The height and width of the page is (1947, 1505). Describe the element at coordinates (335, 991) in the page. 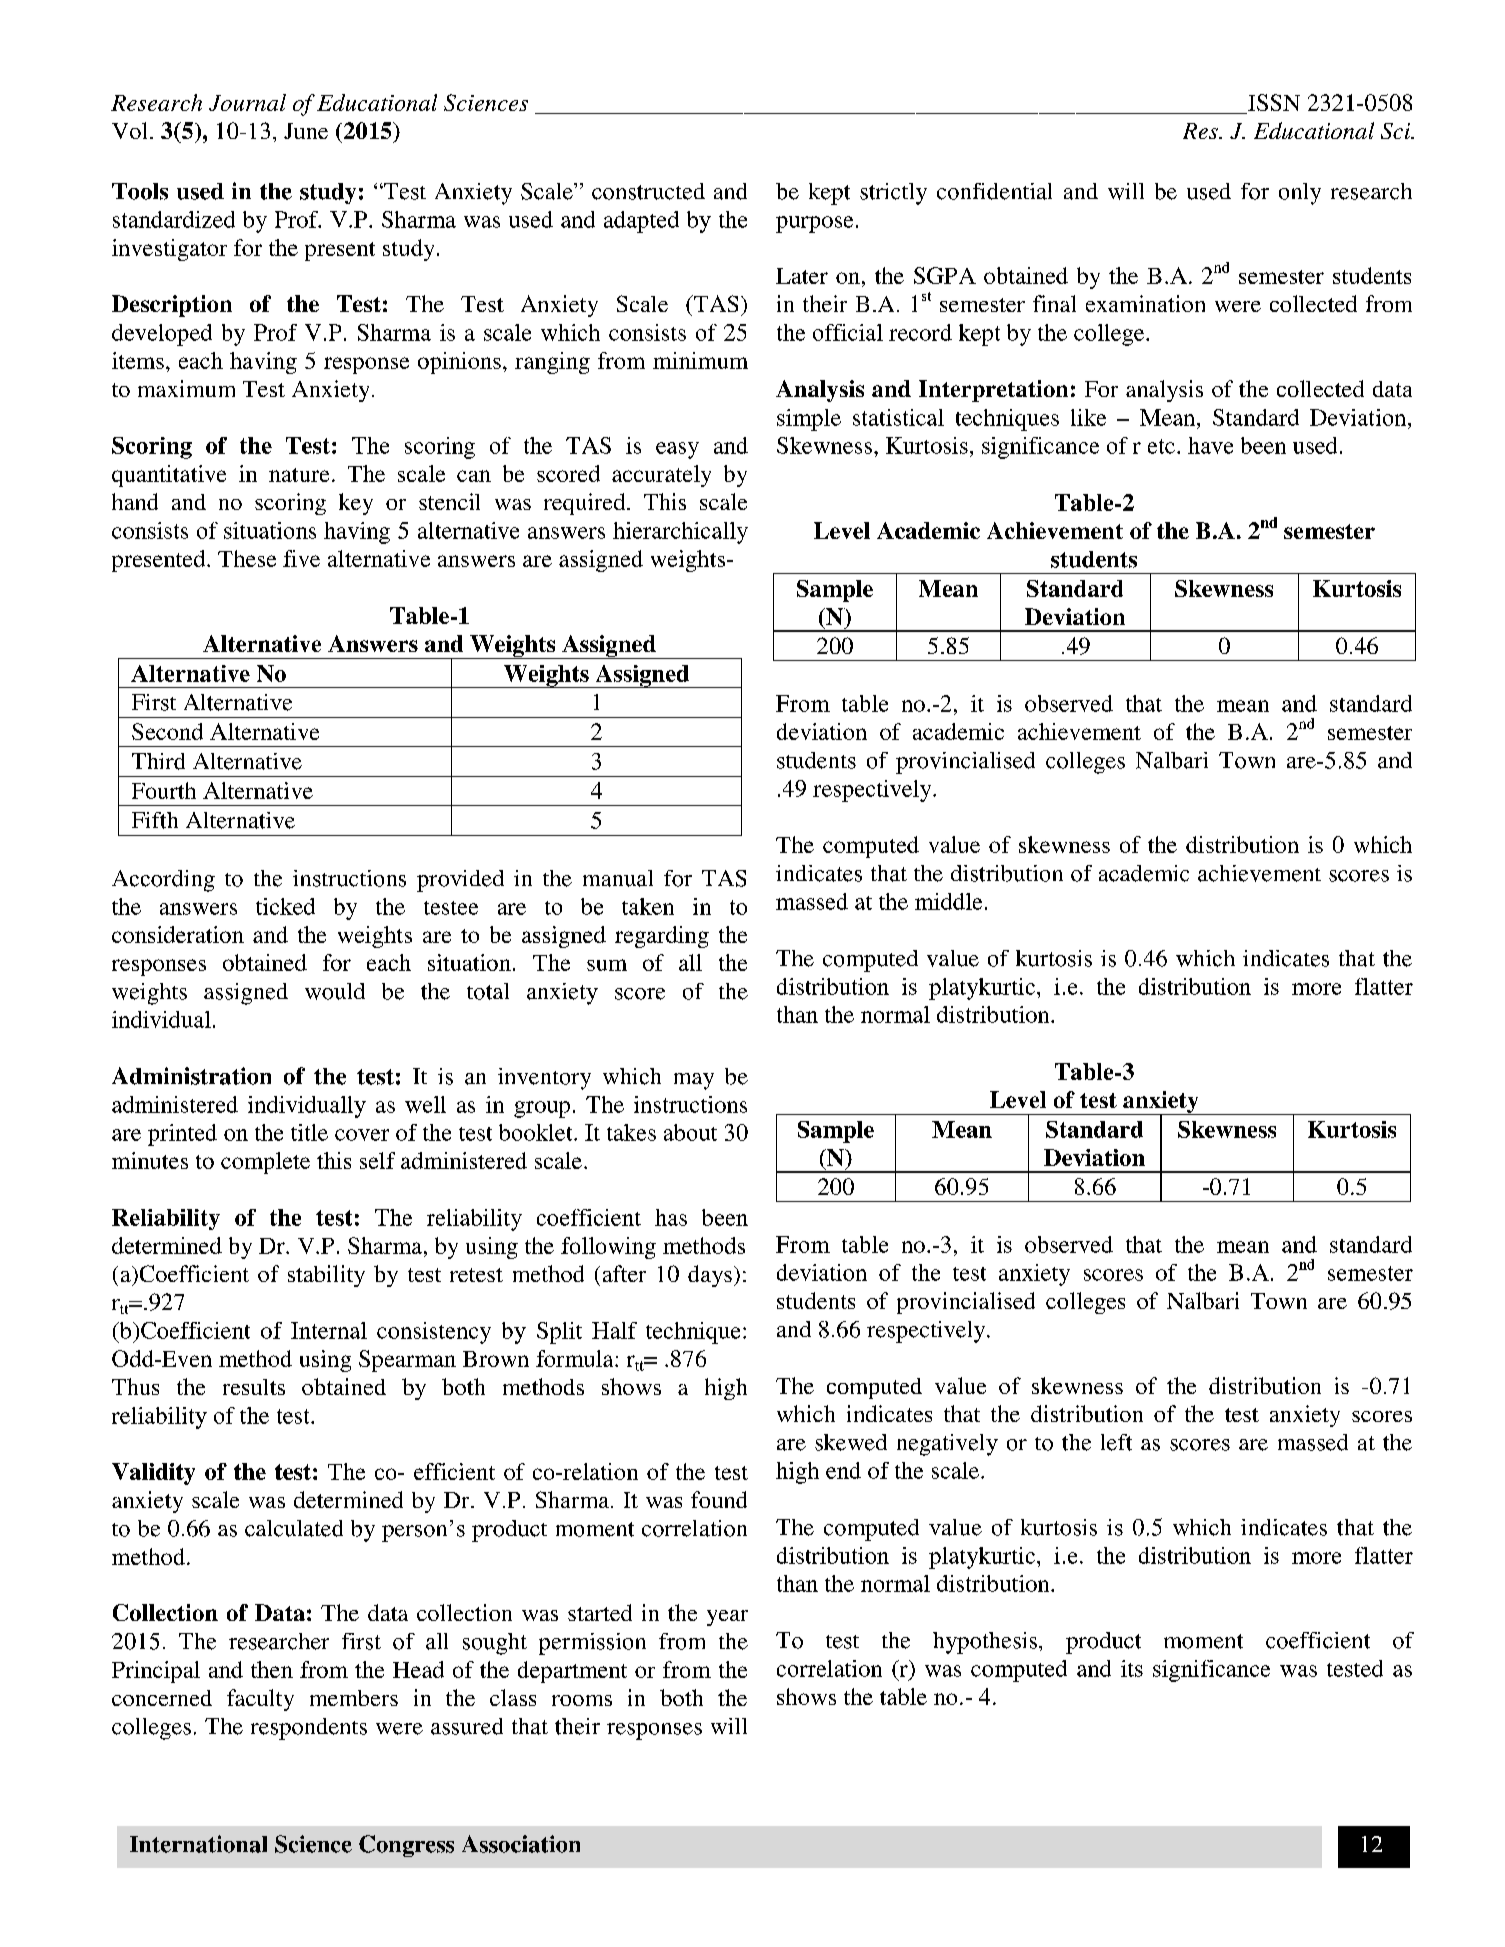

I see `would` at that location.
